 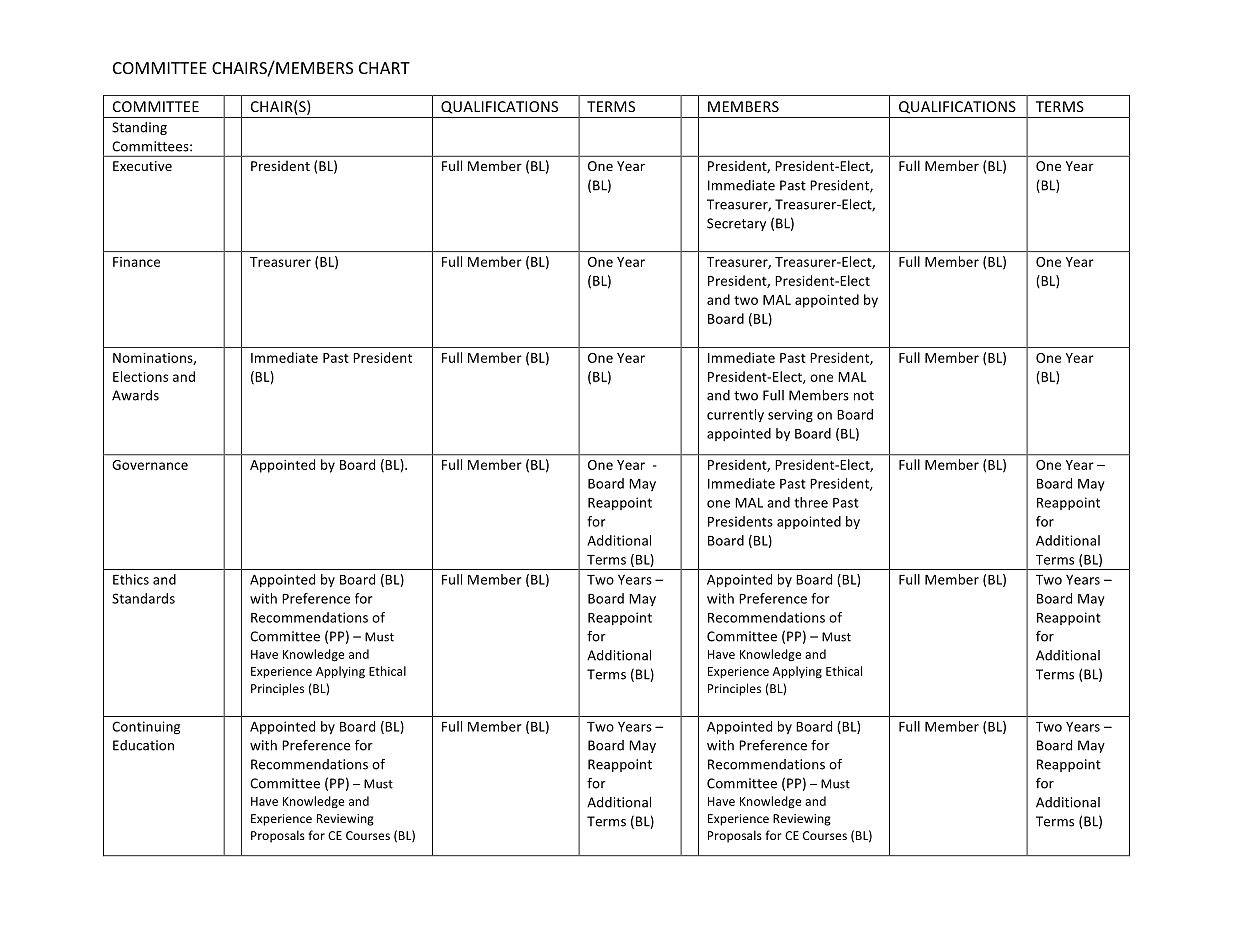 What do you see at coordinates (136, 262) in the page?
I see `Finance` at bounding box center [136, 262].
